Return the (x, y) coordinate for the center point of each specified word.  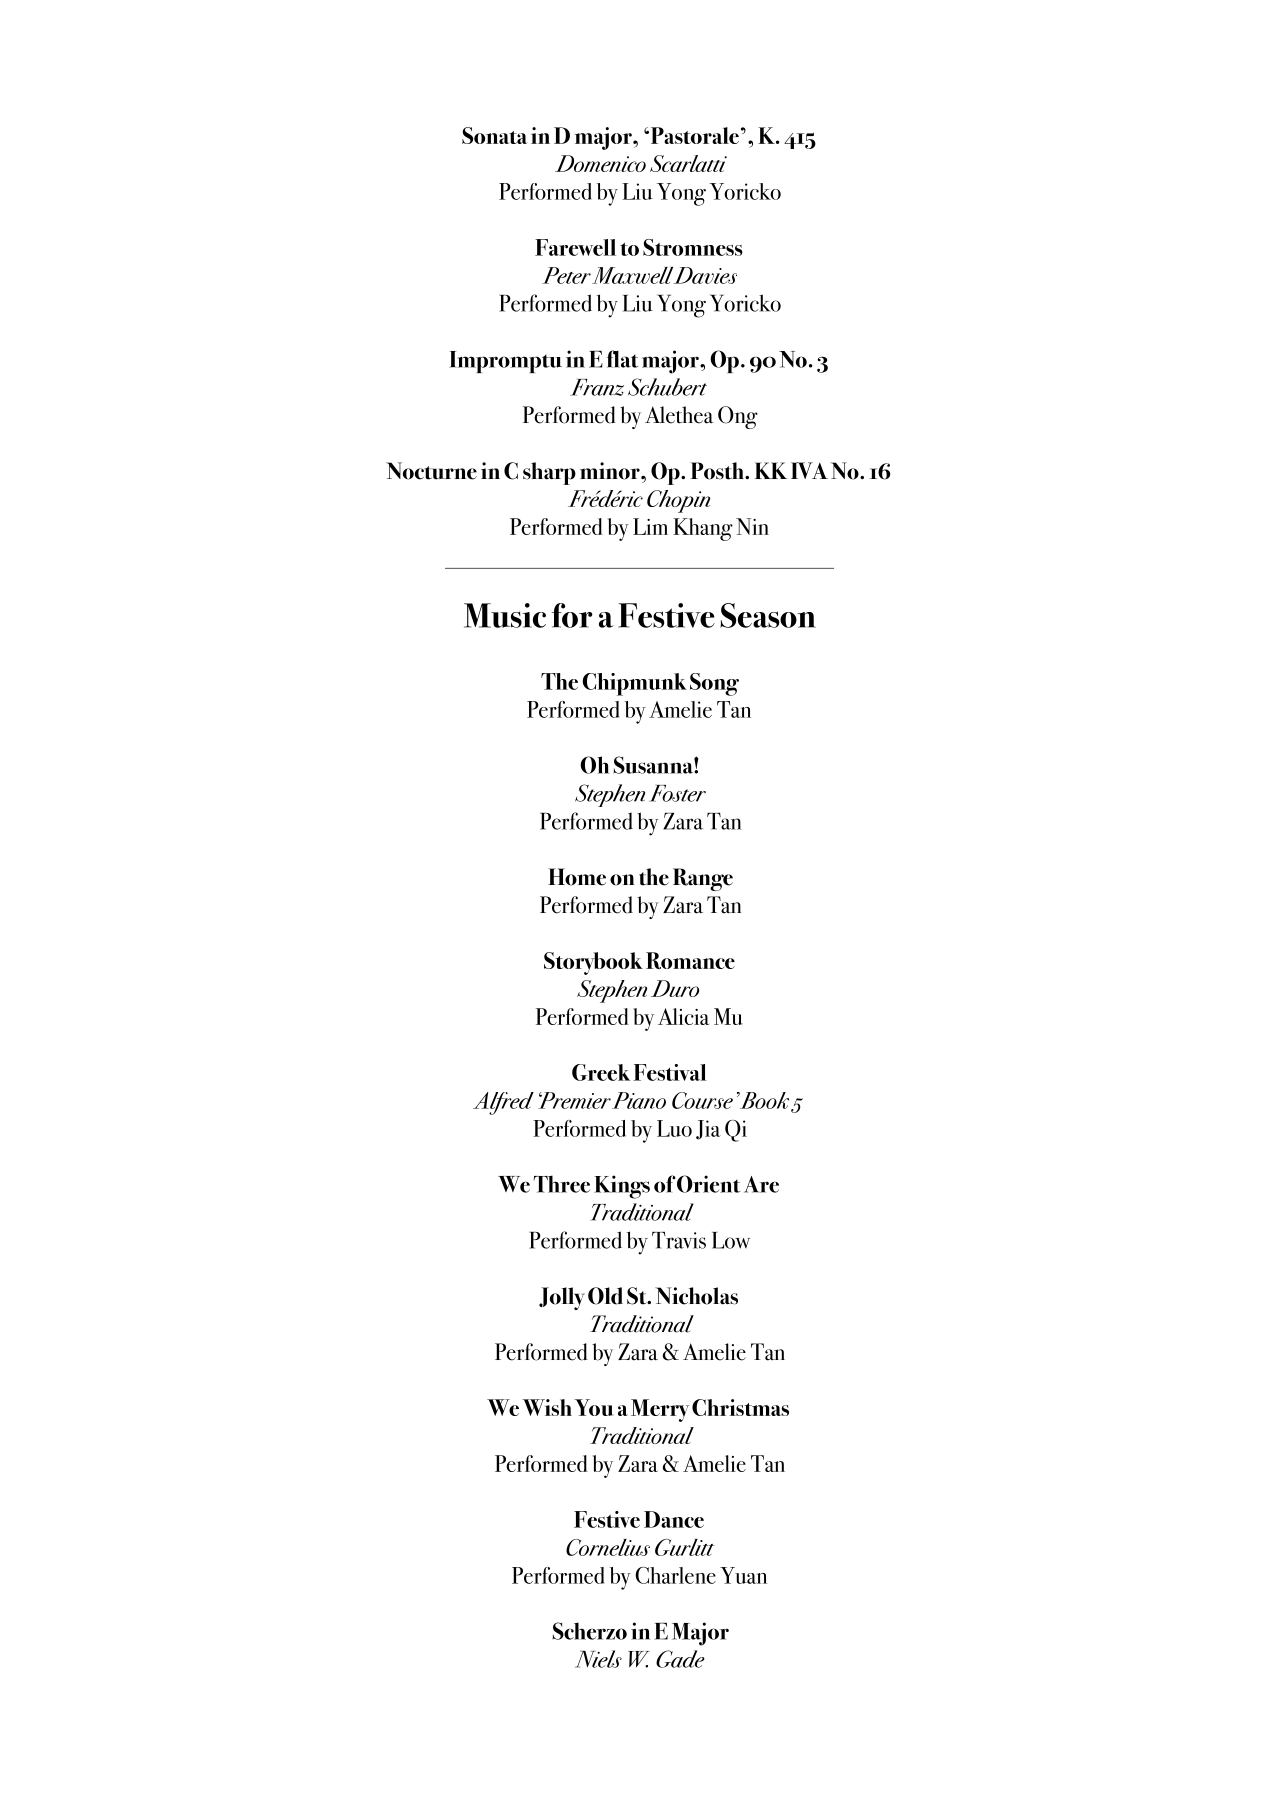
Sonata (494, 135)
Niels (598, 1659)
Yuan (743, 1575)
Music (505, 615)
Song (714, 684)
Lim (650, 526)
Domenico (600, 163)
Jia (708, 1130)
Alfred (503, 1103)
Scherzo (589, 1631)
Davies (705, 275)
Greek (601, 1072)
